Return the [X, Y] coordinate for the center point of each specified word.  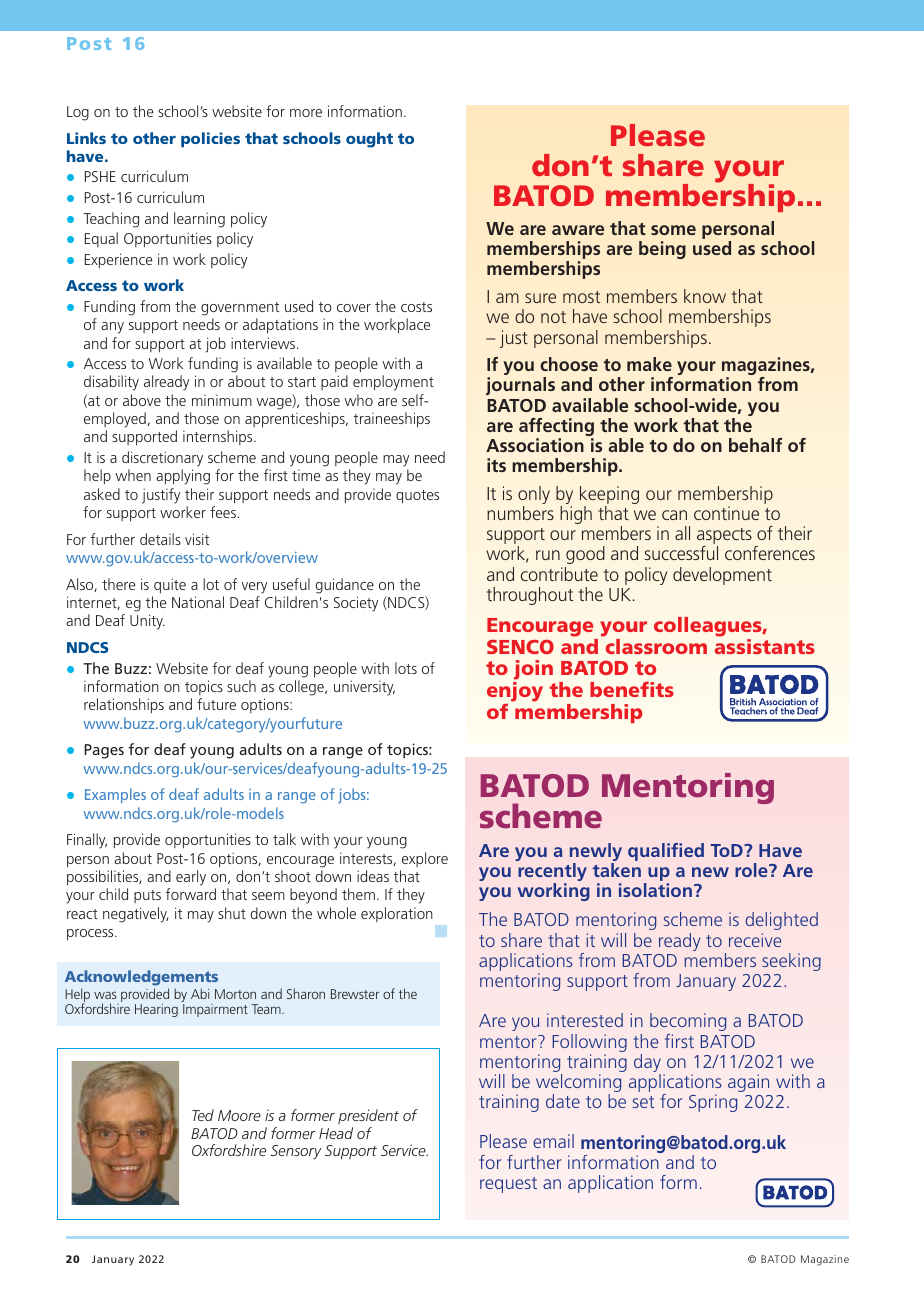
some [673, 230]
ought [369, 140]
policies [210, 139]
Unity [147, 622]
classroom [655, 645]
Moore [239, 1115]
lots [406, 668]
